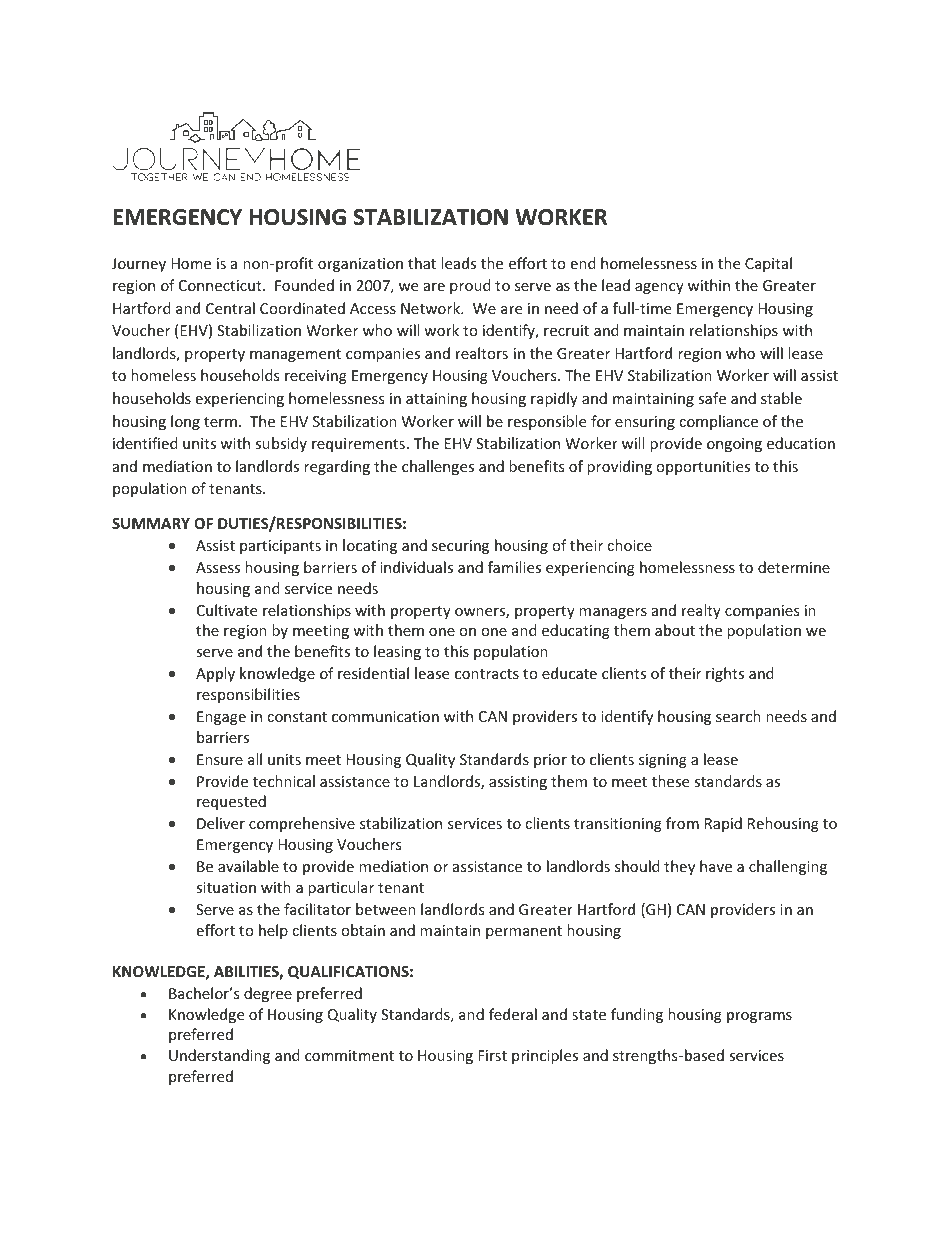 The height and width of the page is (1233, 952). Describe the element at coordinates (470, 286) in the page. I see `proud` at that location.
